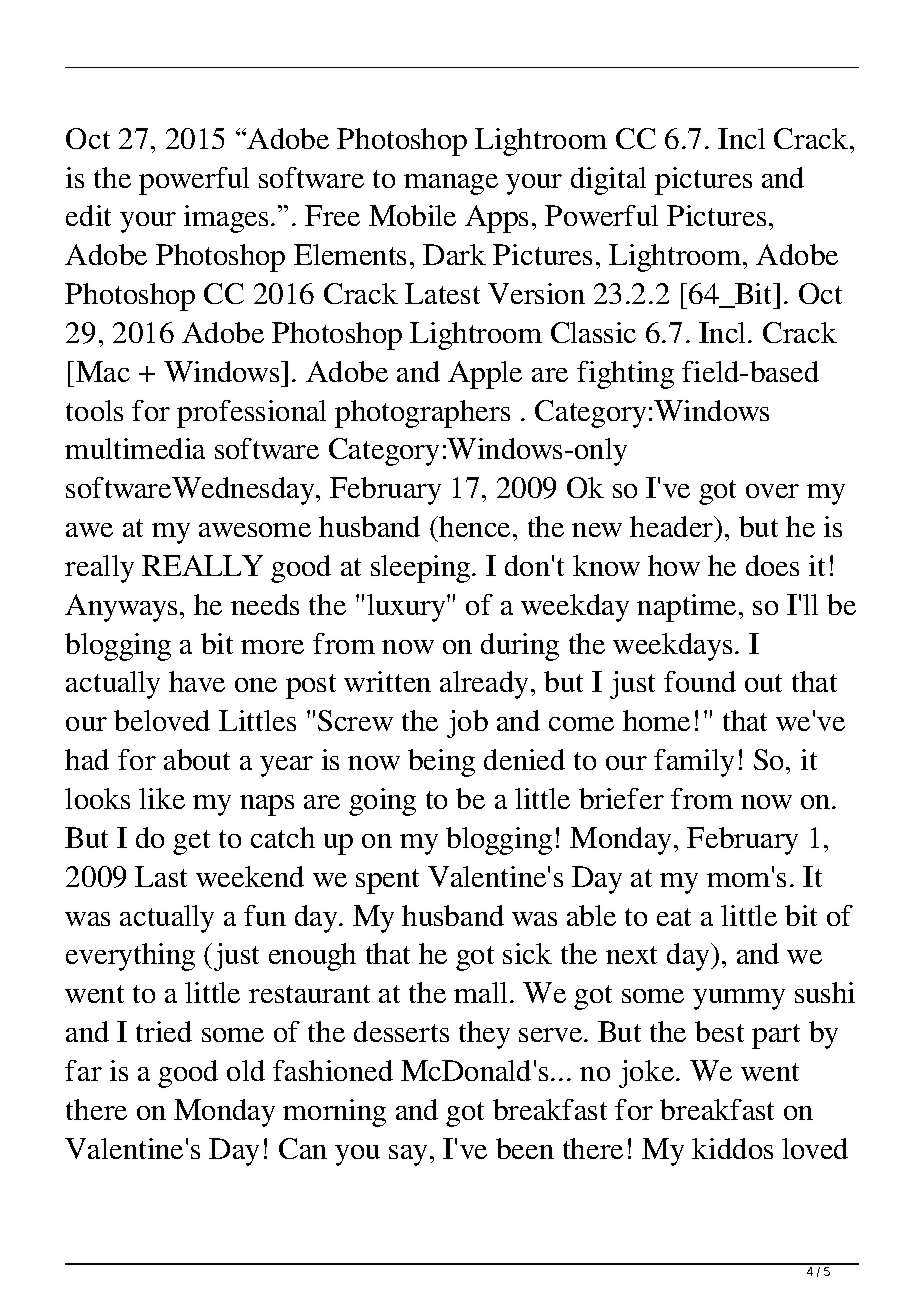  Describe the element at coordinates (246, 1070) in the page. I see `old` at that location.
